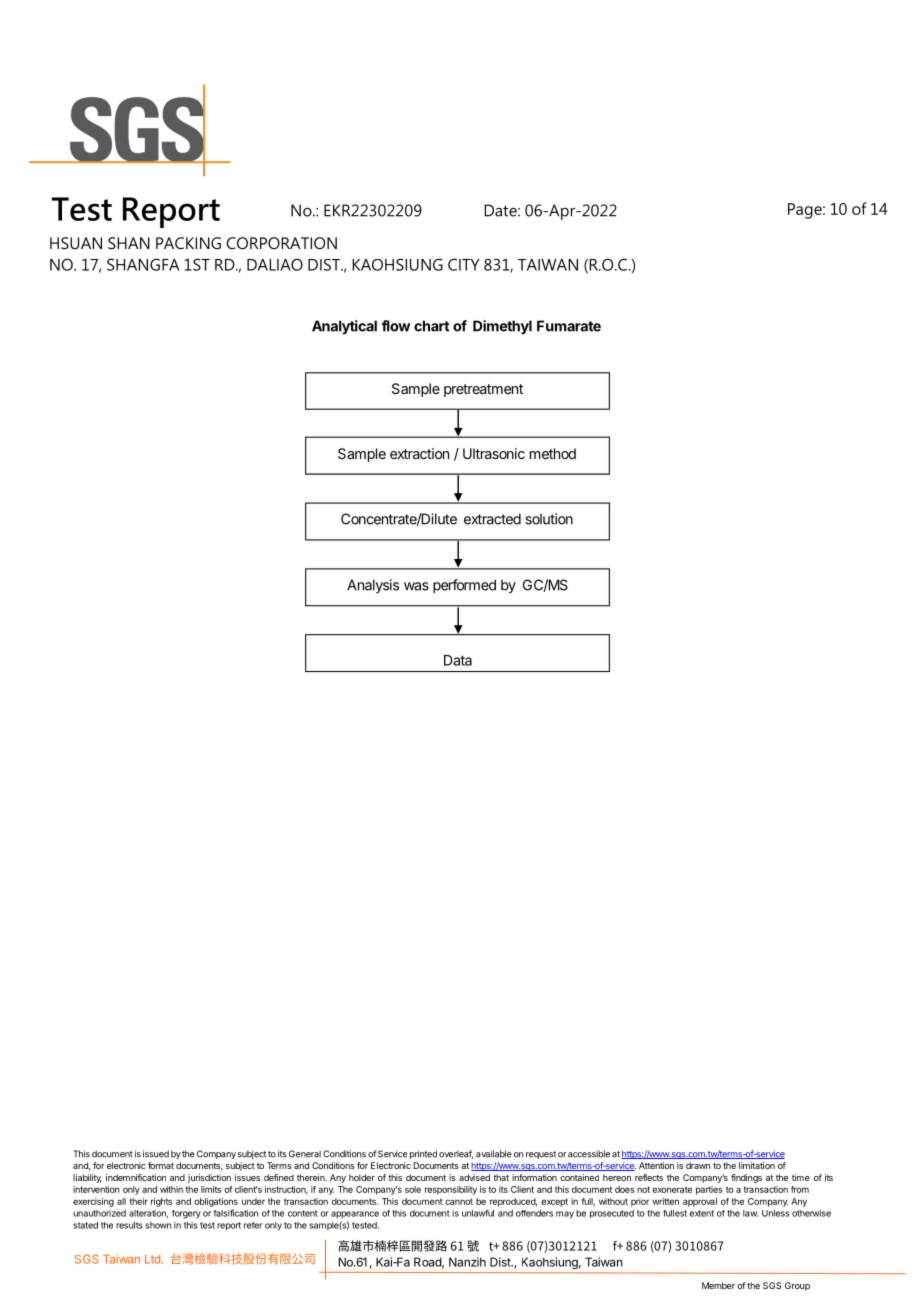  I want to click on Fumarate, so click(569, 326).
